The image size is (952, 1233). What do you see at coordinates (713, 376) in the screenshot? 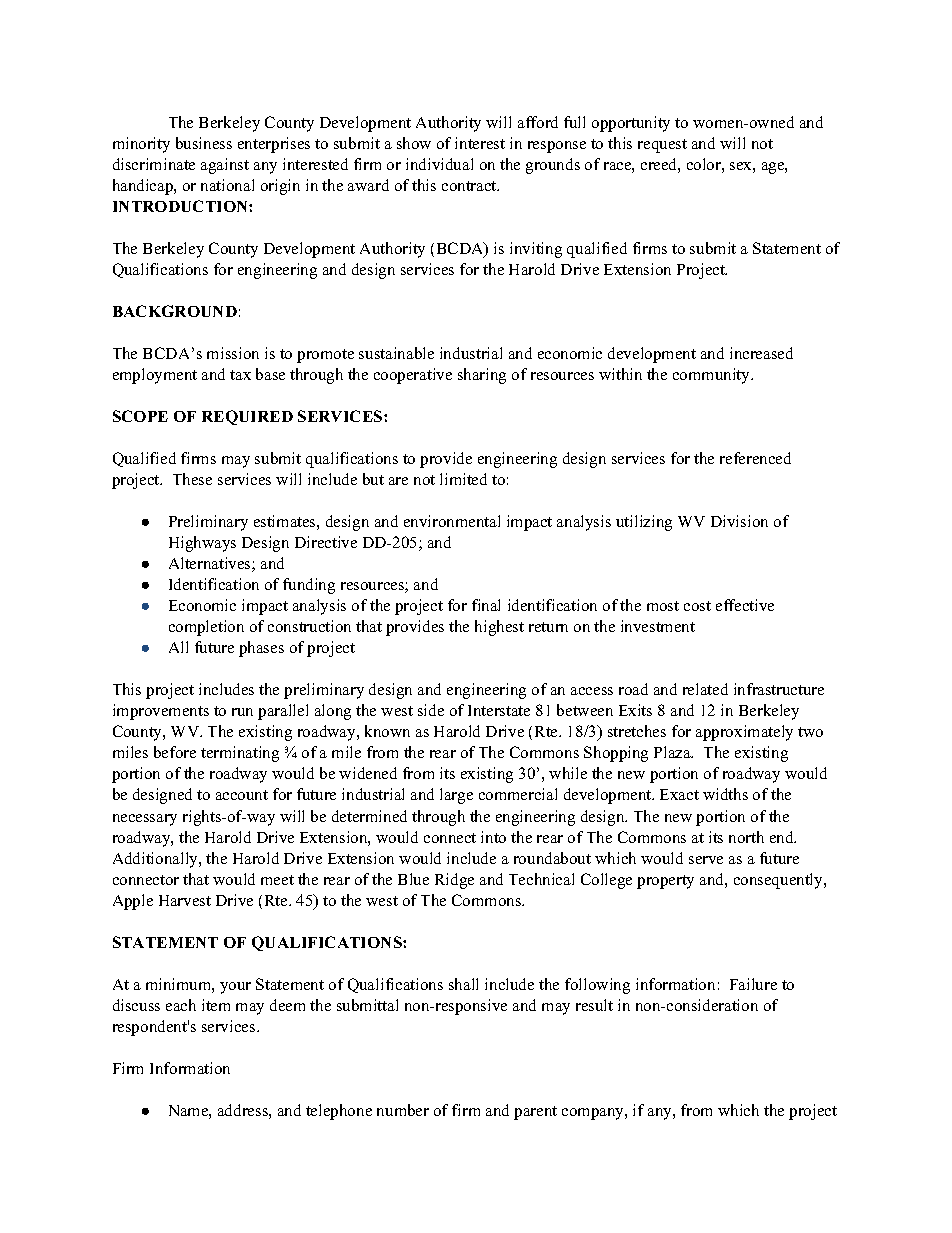
I see `community` at bounding box center [713, 376].
